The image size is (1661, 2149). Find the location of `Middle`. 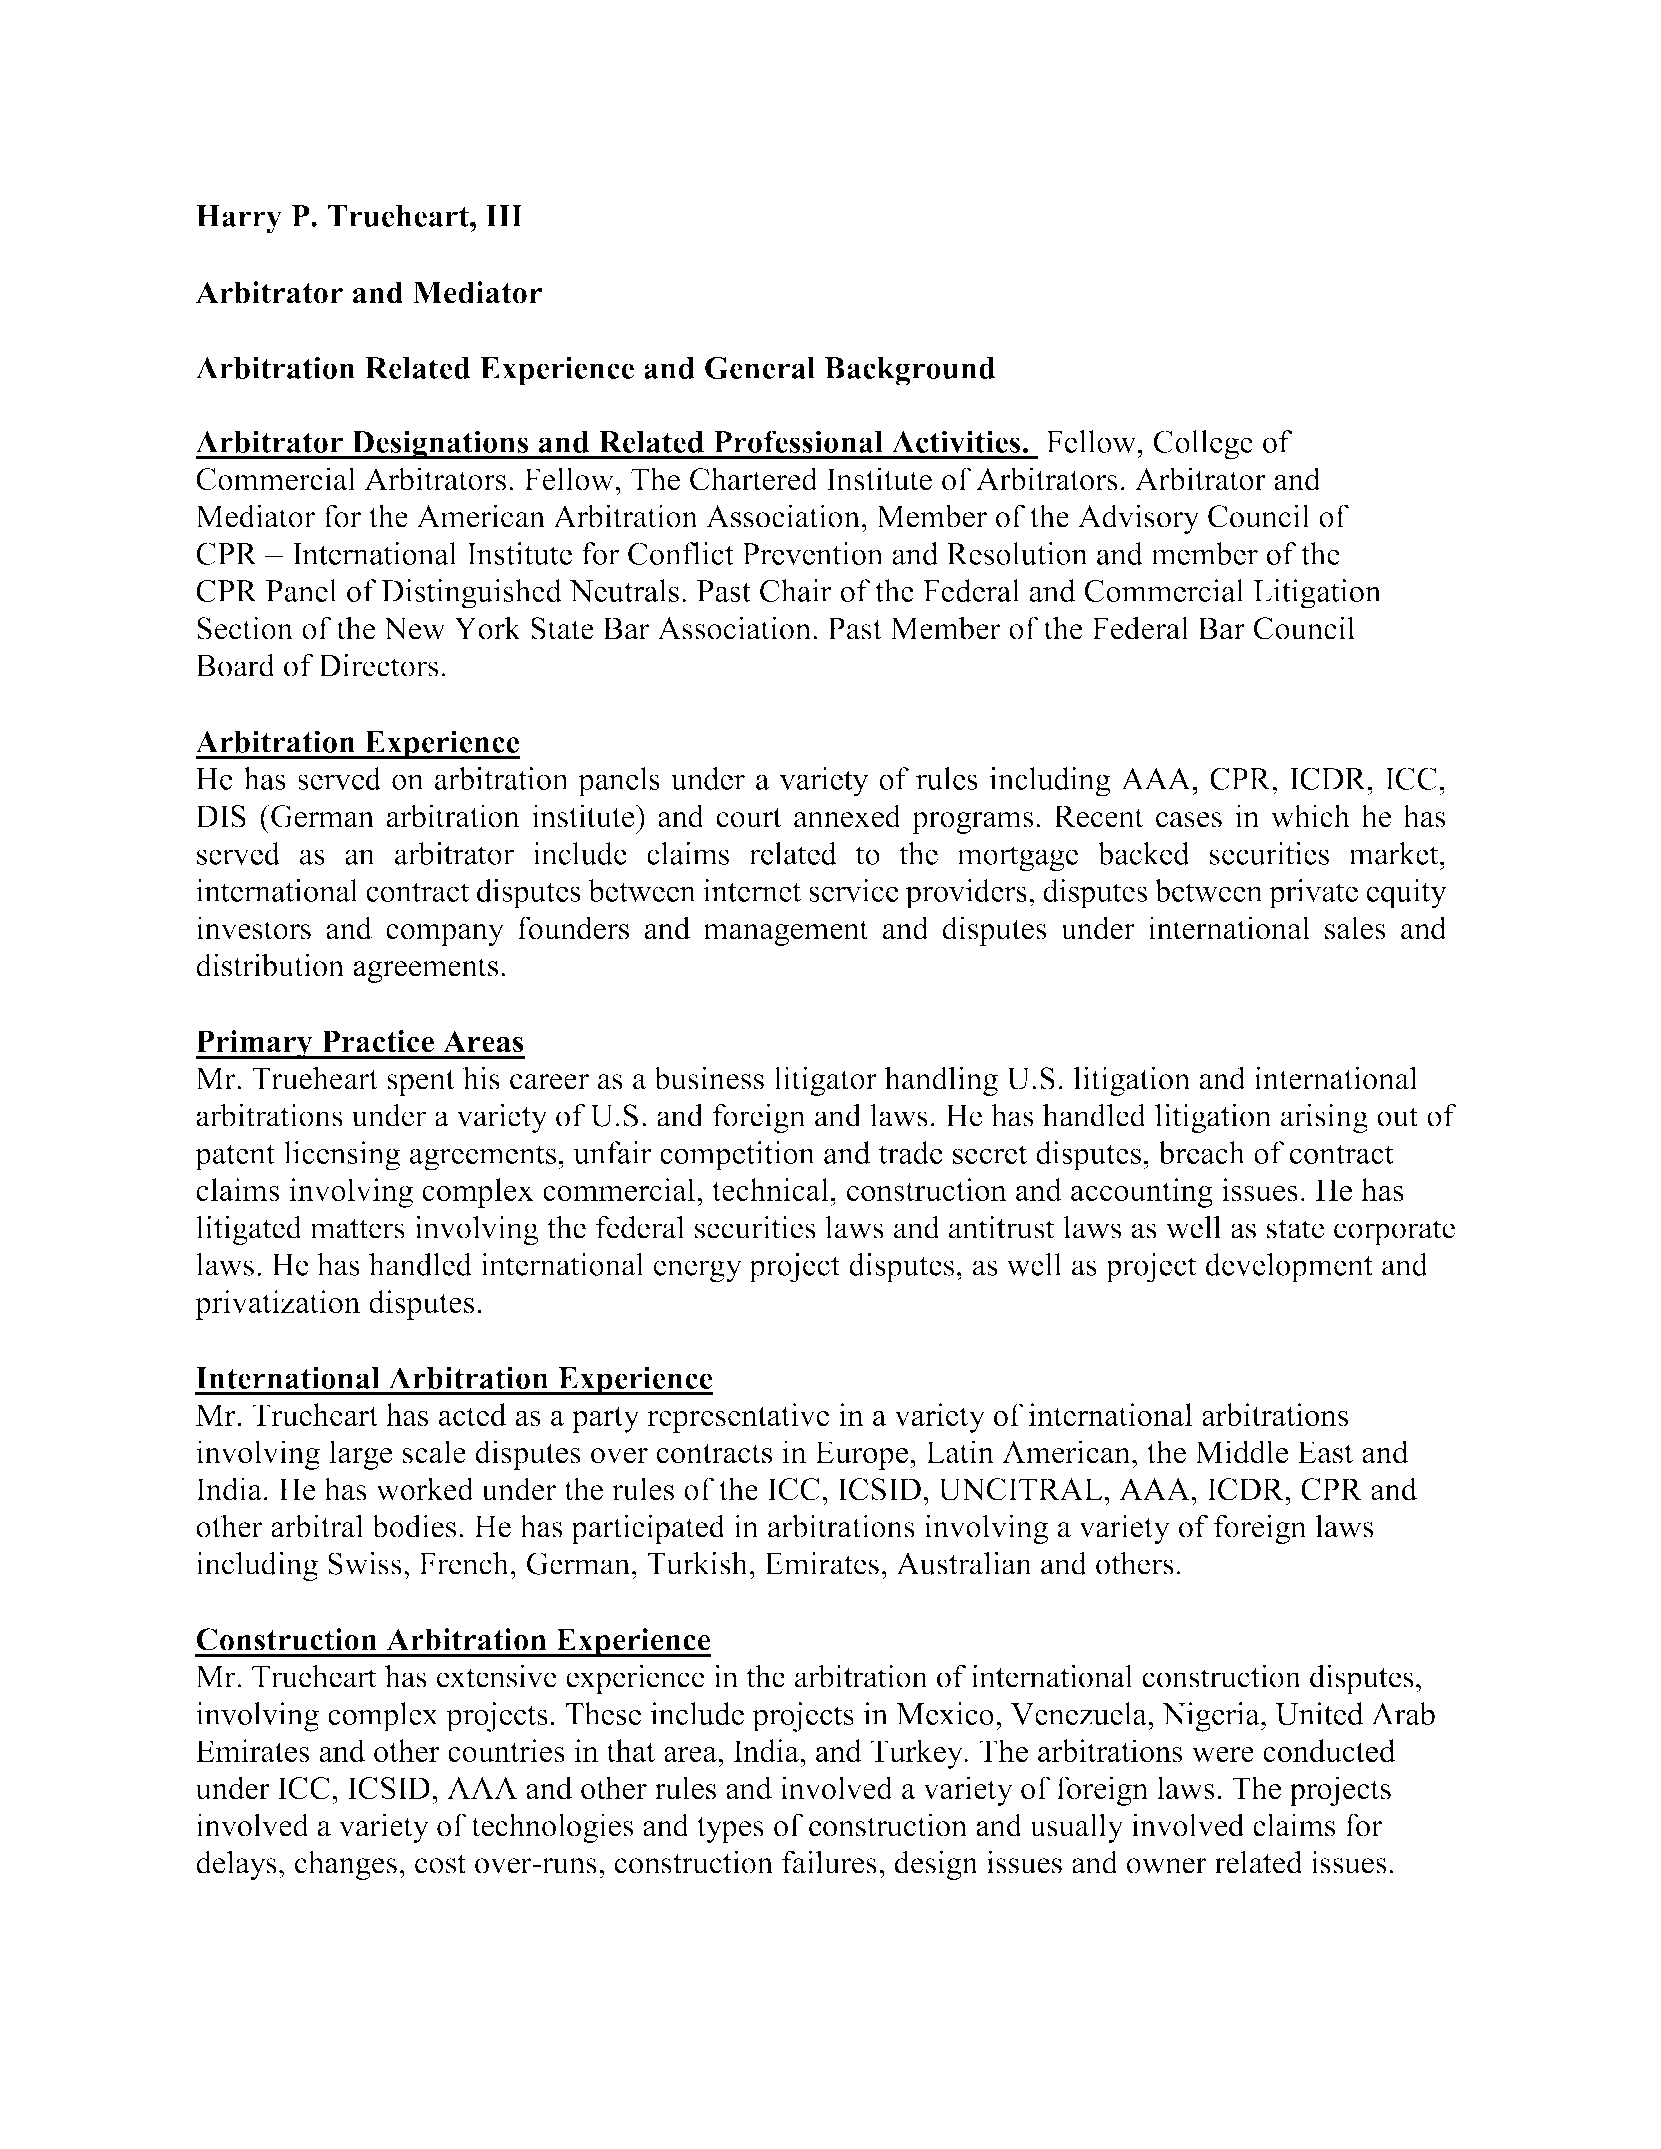

Middle is located at coordinates (1241, 1452).
